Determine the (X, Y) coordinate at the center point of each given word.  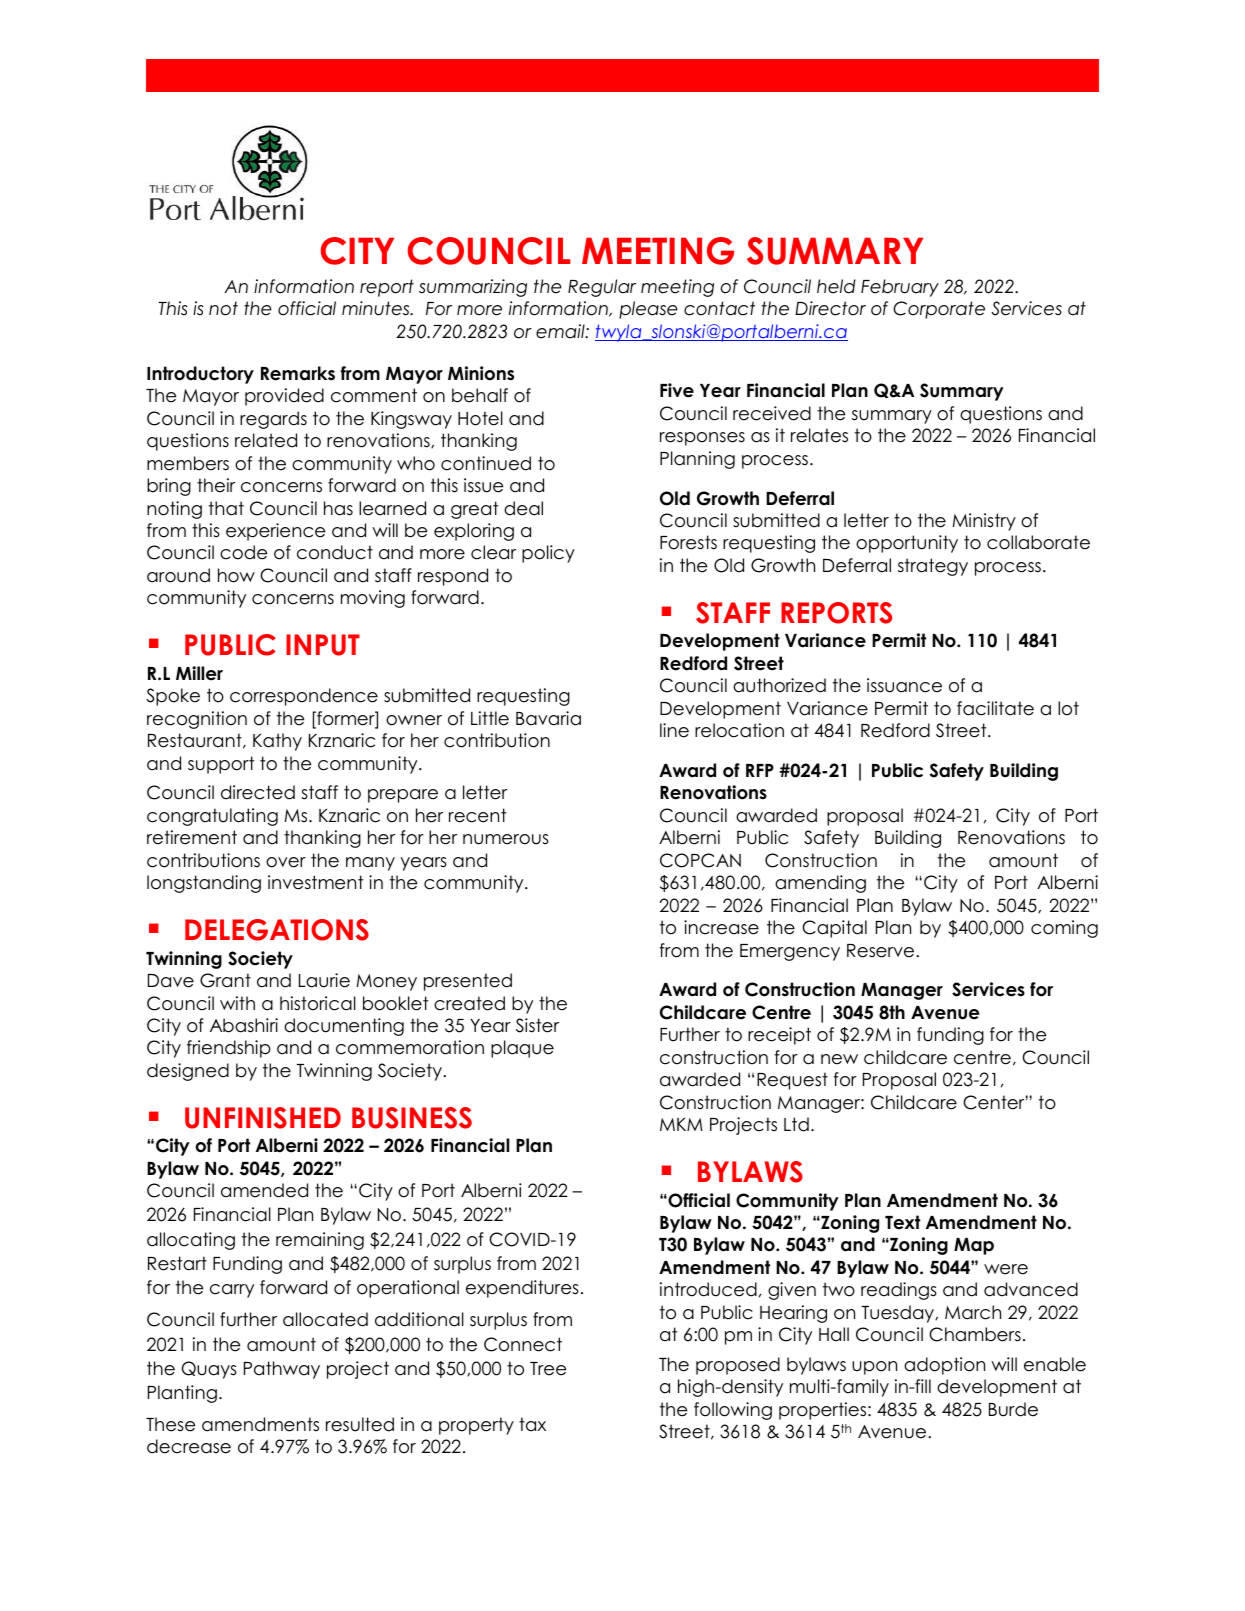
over (286, 862)
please (648, 310)
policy (548, 554)
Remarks (298, 373)
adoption (944, 1366)
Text (902, 1222)
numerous (506, 839)
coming (1064, 929)
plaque (522, 1049)
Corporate (939, 310)
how (236, 575)
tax (532, 1424)
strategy (933, 567)
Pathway (282, 1370)
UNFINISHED (263, 1118)
